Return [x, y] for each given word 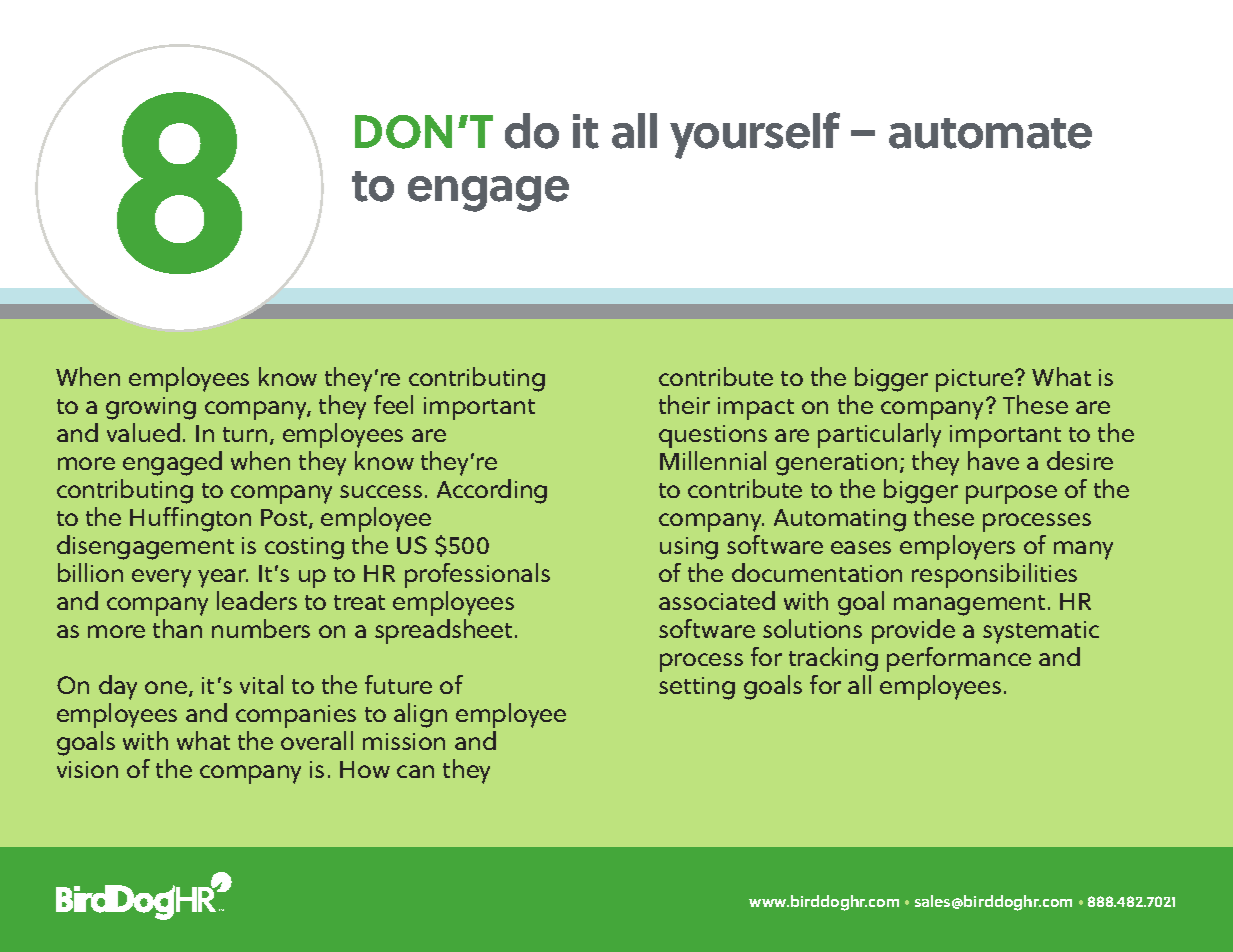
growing [151, 408]
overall [317, 740]
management [969, 605]
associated [717, 600]
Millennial [713, 460]
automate [990, 133]
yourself [755, 135]
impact [756, 408]
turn [245, 434]
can [415, 771]
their [684, 404]
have [993, 460]
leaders [257, 600]
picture [976, 380]
